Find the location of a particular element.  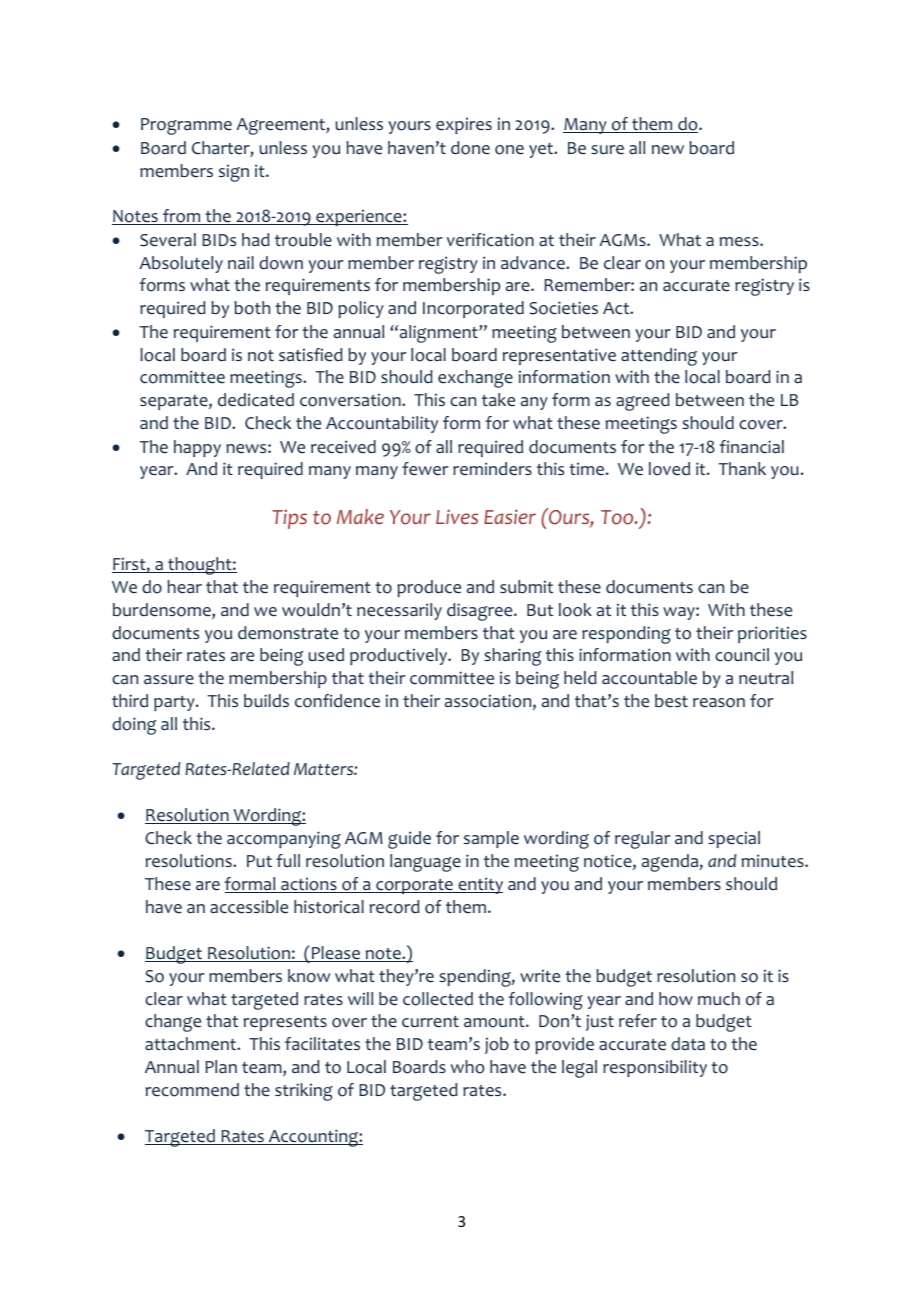

loved is located at coordinates (669, 469).
